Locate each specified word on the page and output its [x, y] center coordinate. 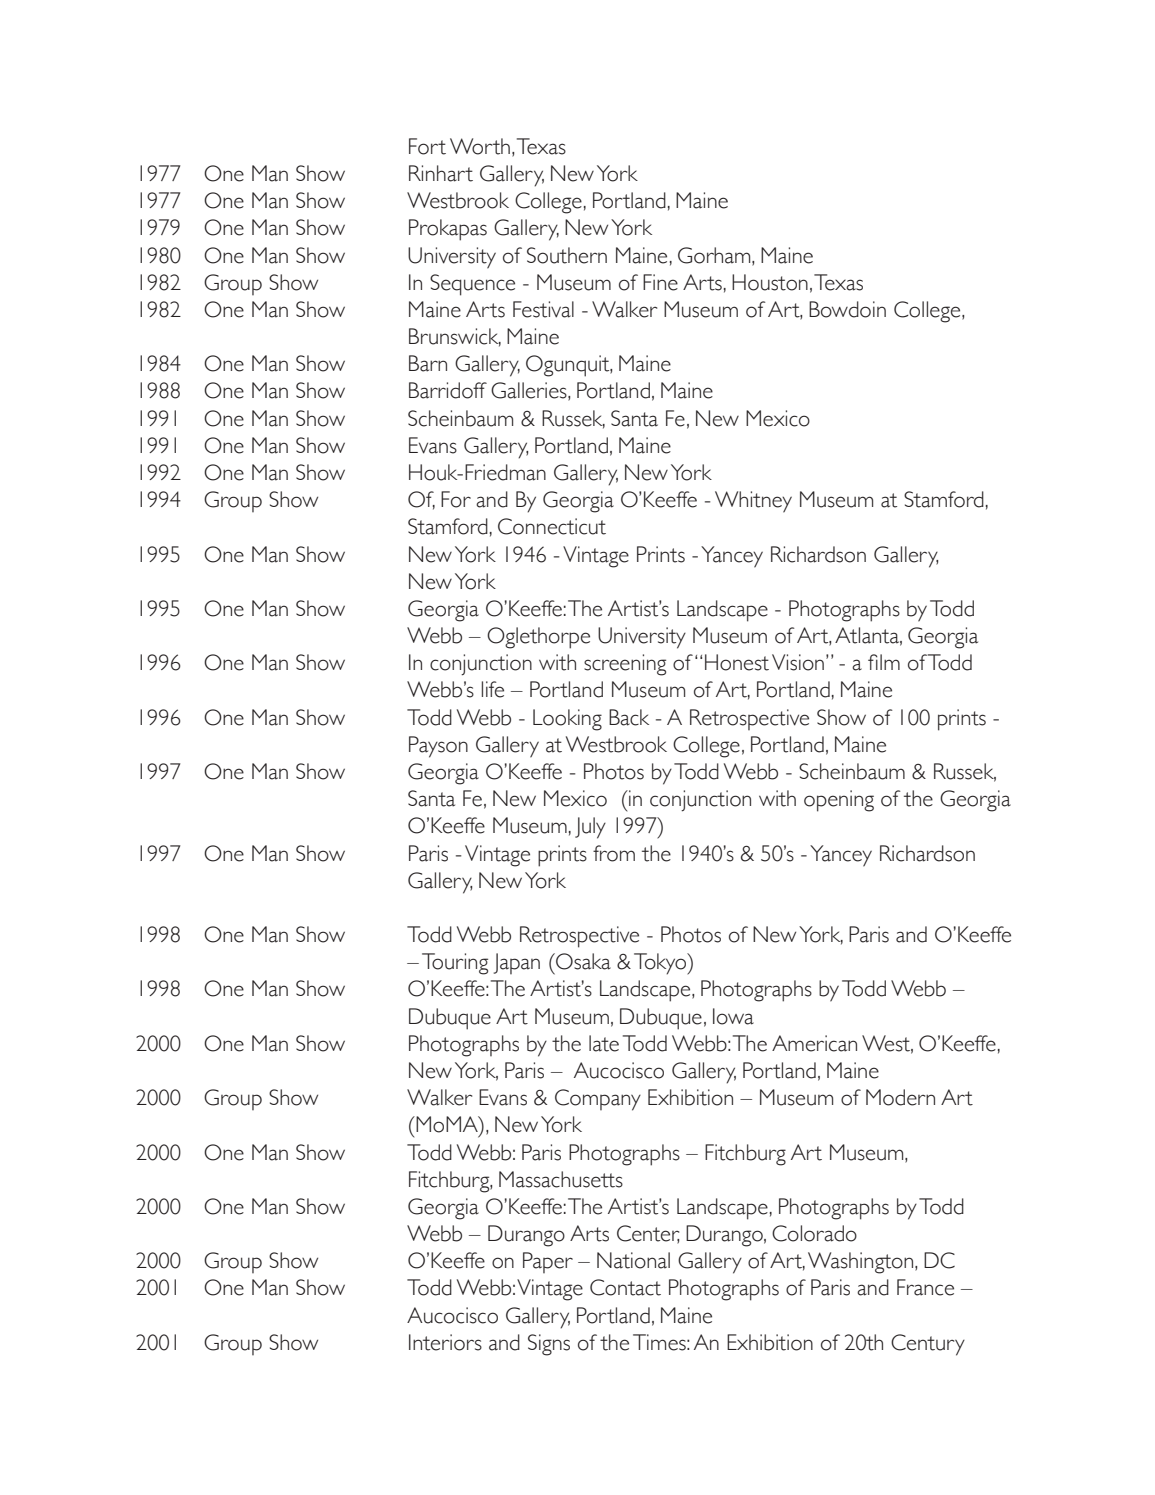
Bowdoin [847, 309]
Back [629, 717]
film [884, 662]
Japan [517, 963]
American [814, 1043]
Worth [480, 146]
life [493, 689]
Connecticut [552, 526]
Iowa [733, 1016]
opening [839, 801]
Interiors [445, 1342]
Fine [660, 282]
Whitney [753, 502]
